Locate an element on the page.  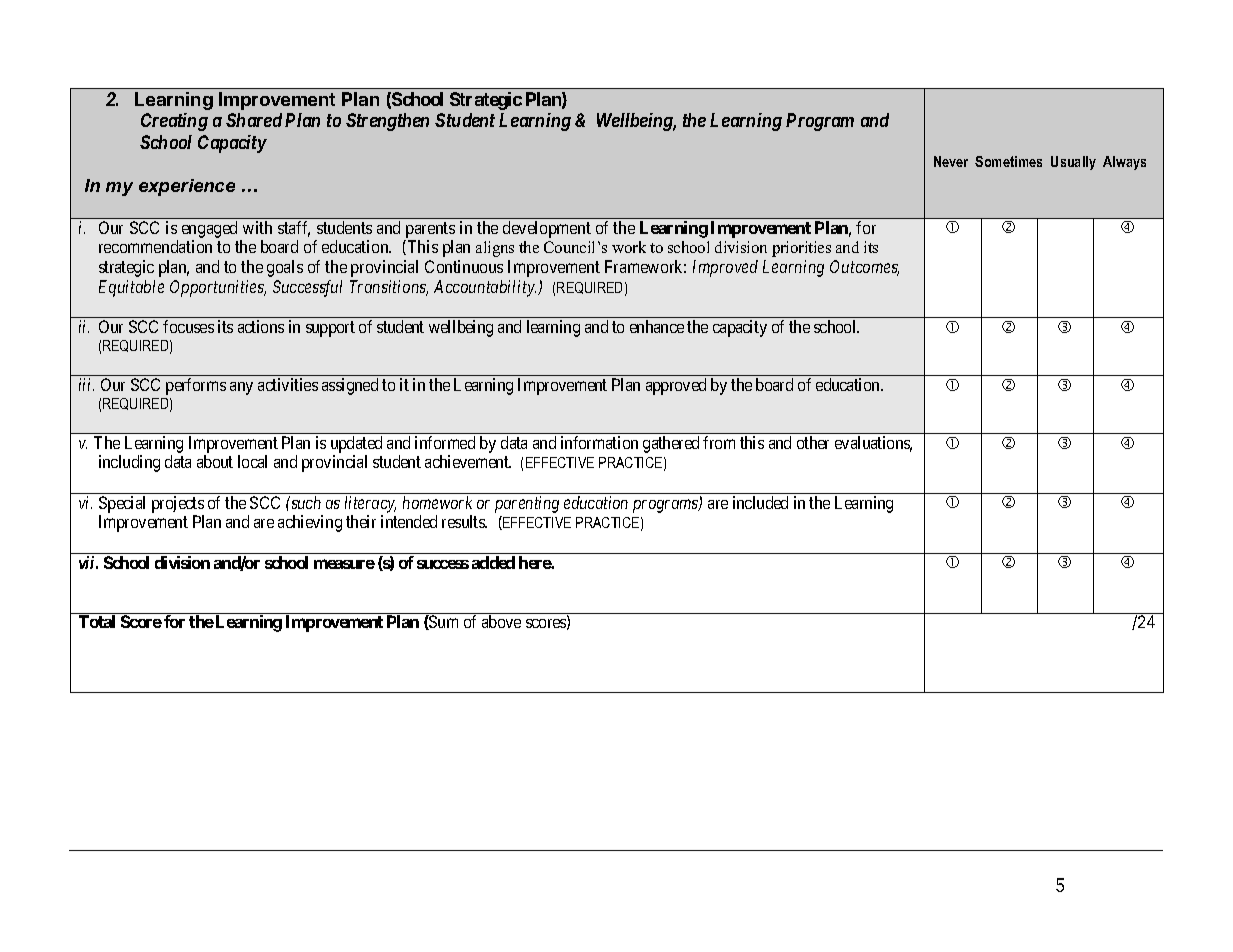
Sometimes is located at coordinates (1008, 161).
